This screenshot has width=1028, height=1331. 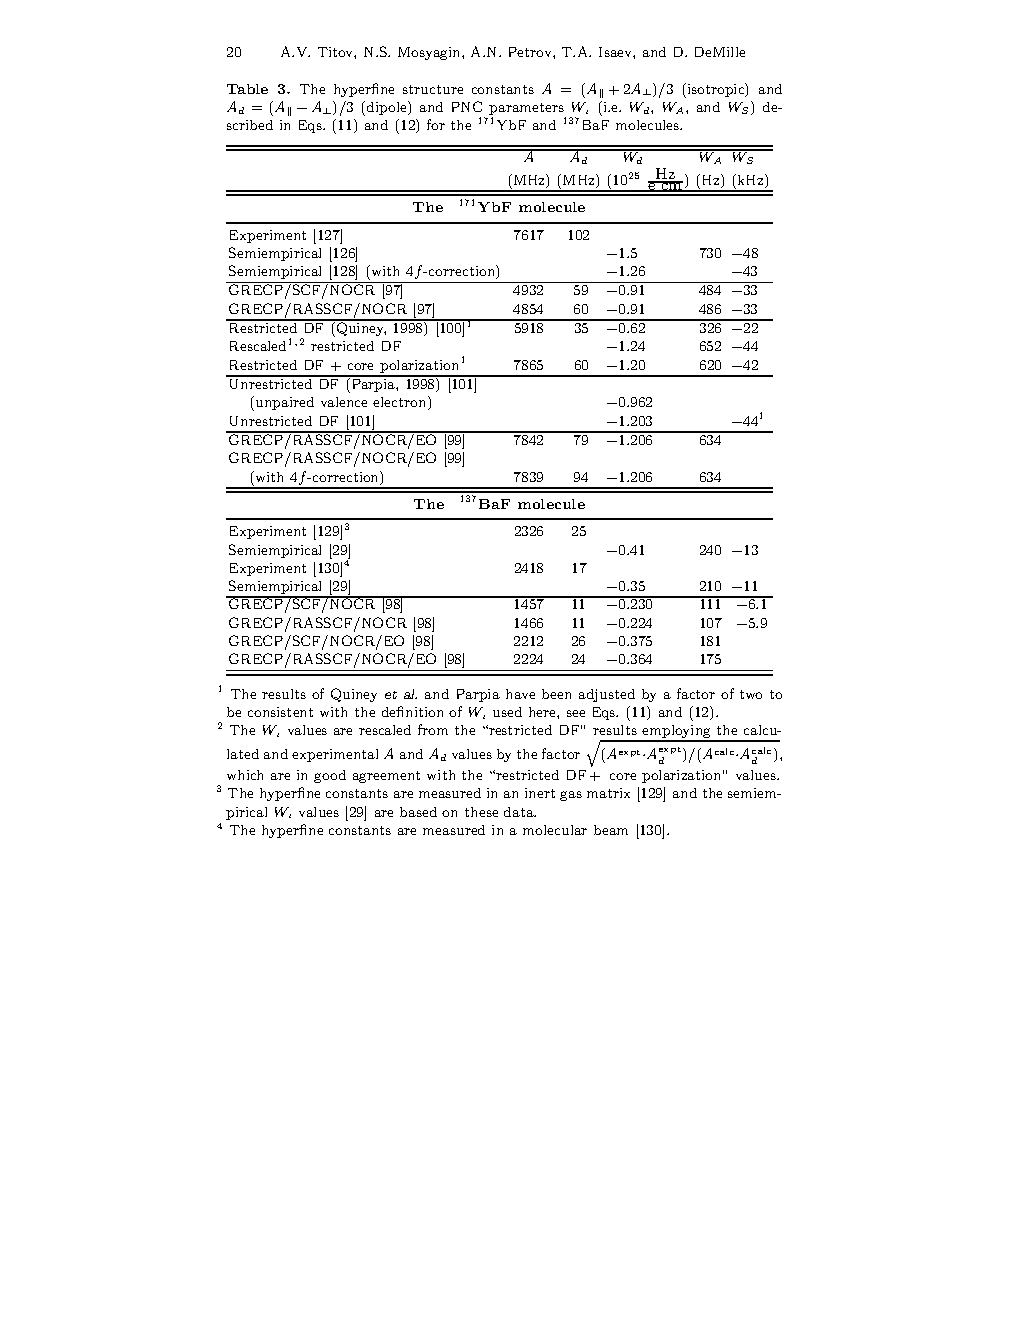 What do you see at coordinates (280, 712) in the screenshot?
I see `consistent` at bounding box center [280, 712].
